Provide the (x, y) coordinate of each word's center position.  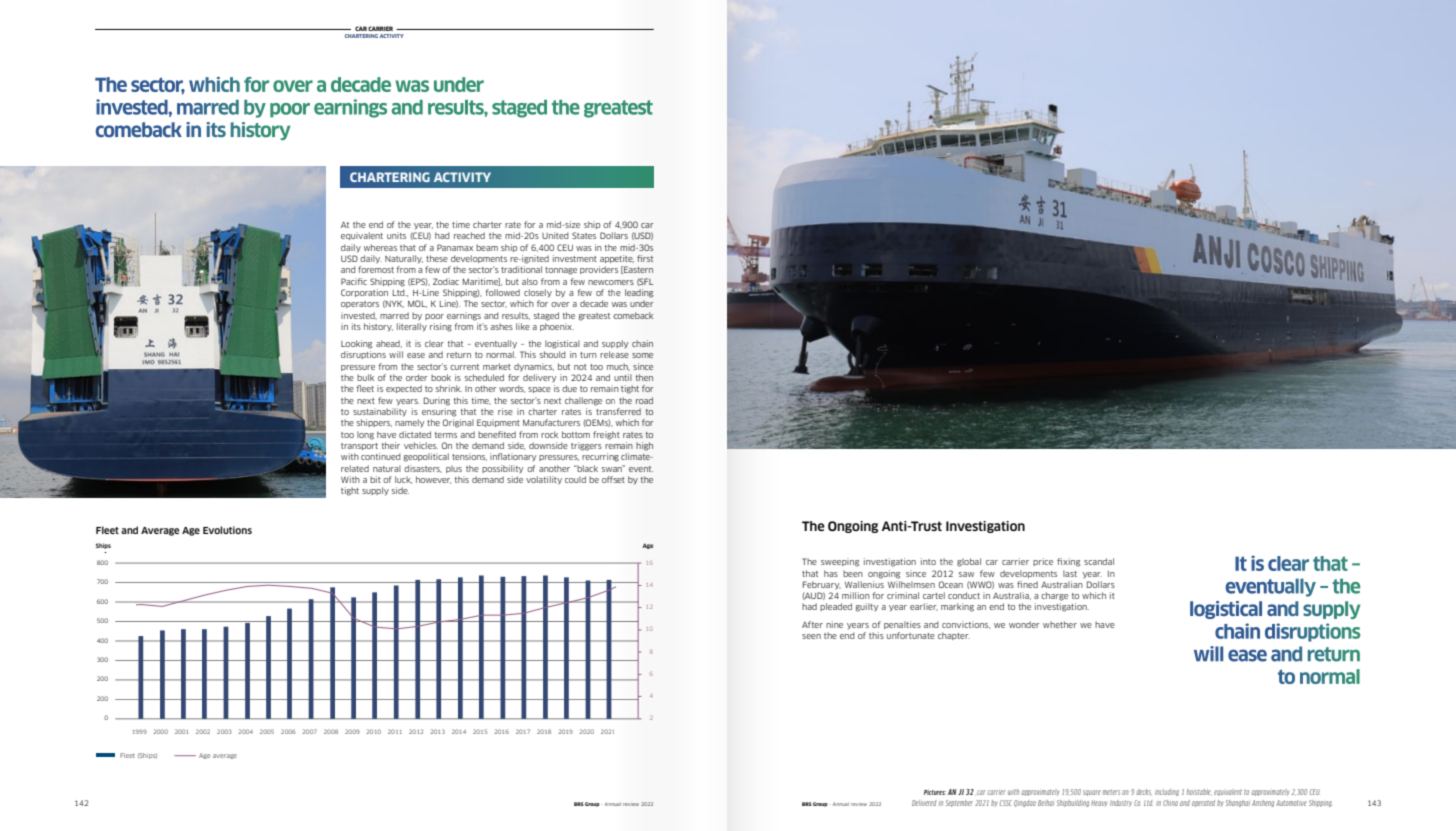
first (645, 258)
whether (1060, 624)
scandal (1099, 561)
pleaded (836, 607)
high (644, 446)
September (959, 803)
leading (639, 293)
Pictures (935, 792)
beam (487, 247)
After (812, 624)
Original (458, 423)
